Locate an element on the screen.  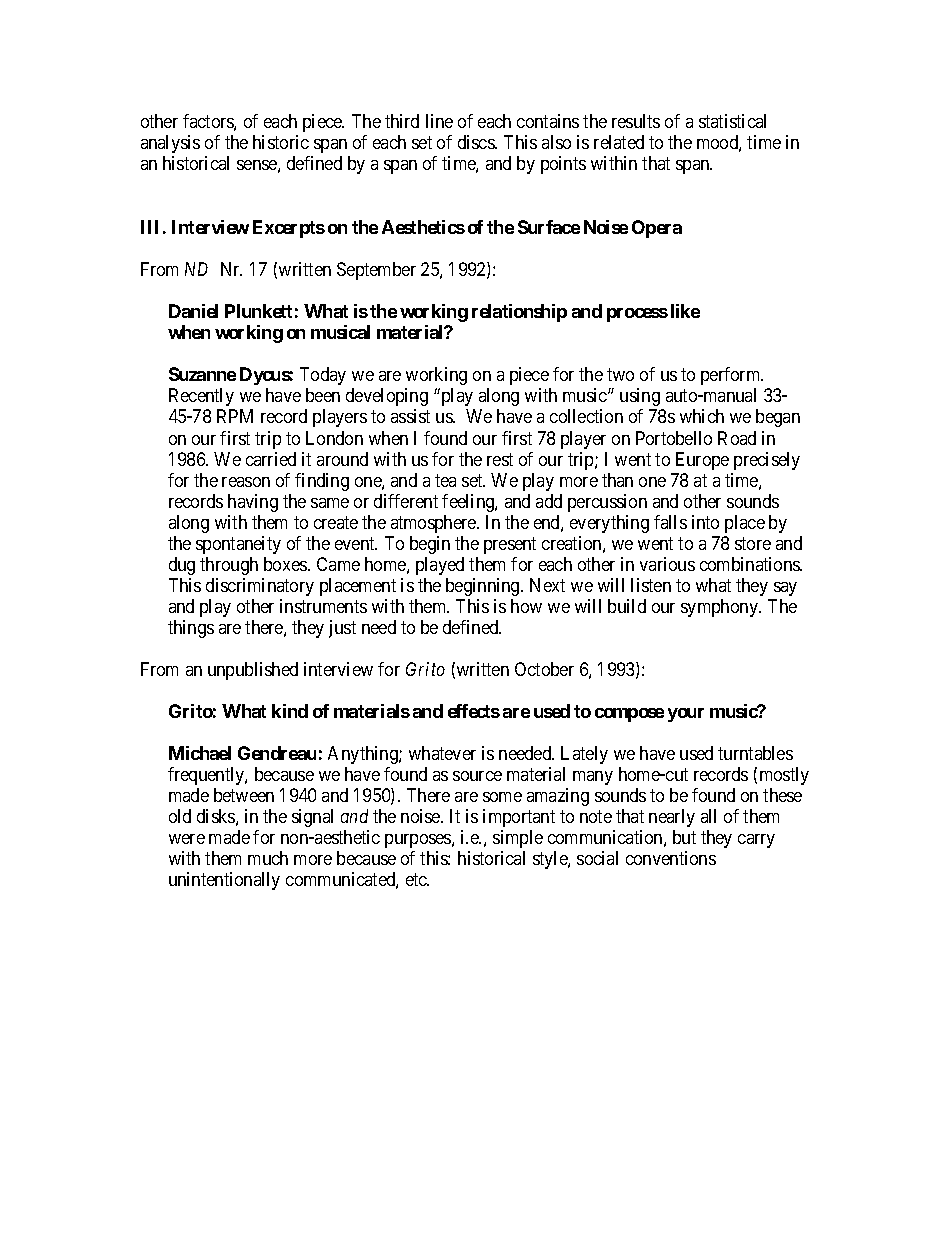
statistical is located at coordinates (732, 121).
